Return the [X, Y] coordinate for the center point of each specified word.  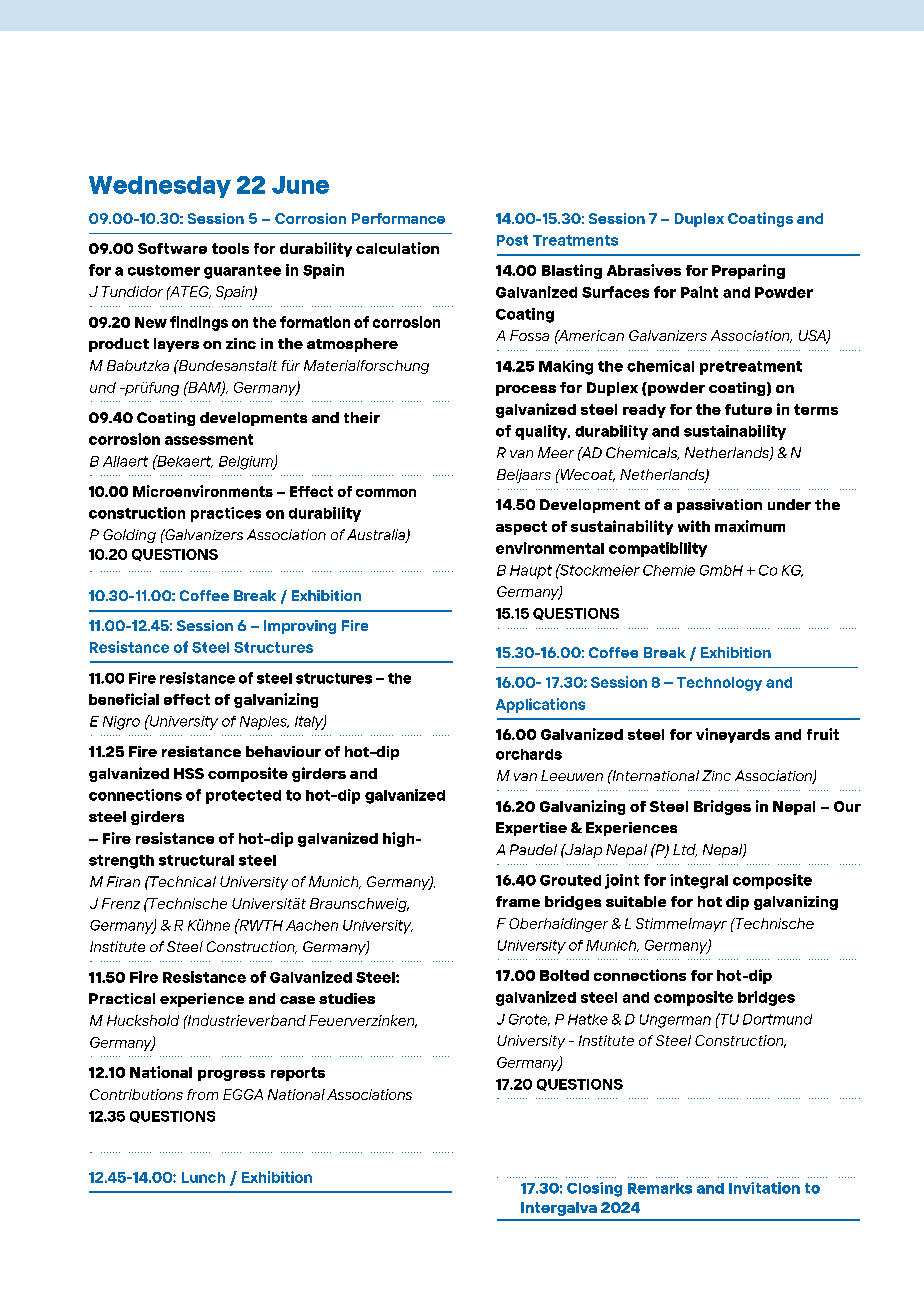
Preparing [748, 271]
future [748, 409]
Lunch [203, 1177]
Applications [540, 705]
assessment [209, 439]
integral [699, 881]
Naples [264, 723]
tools [230, 248]
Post [512, 240]
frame [518, 901]
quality [542, 432]
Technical [182, 881]
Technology [719, 684]
